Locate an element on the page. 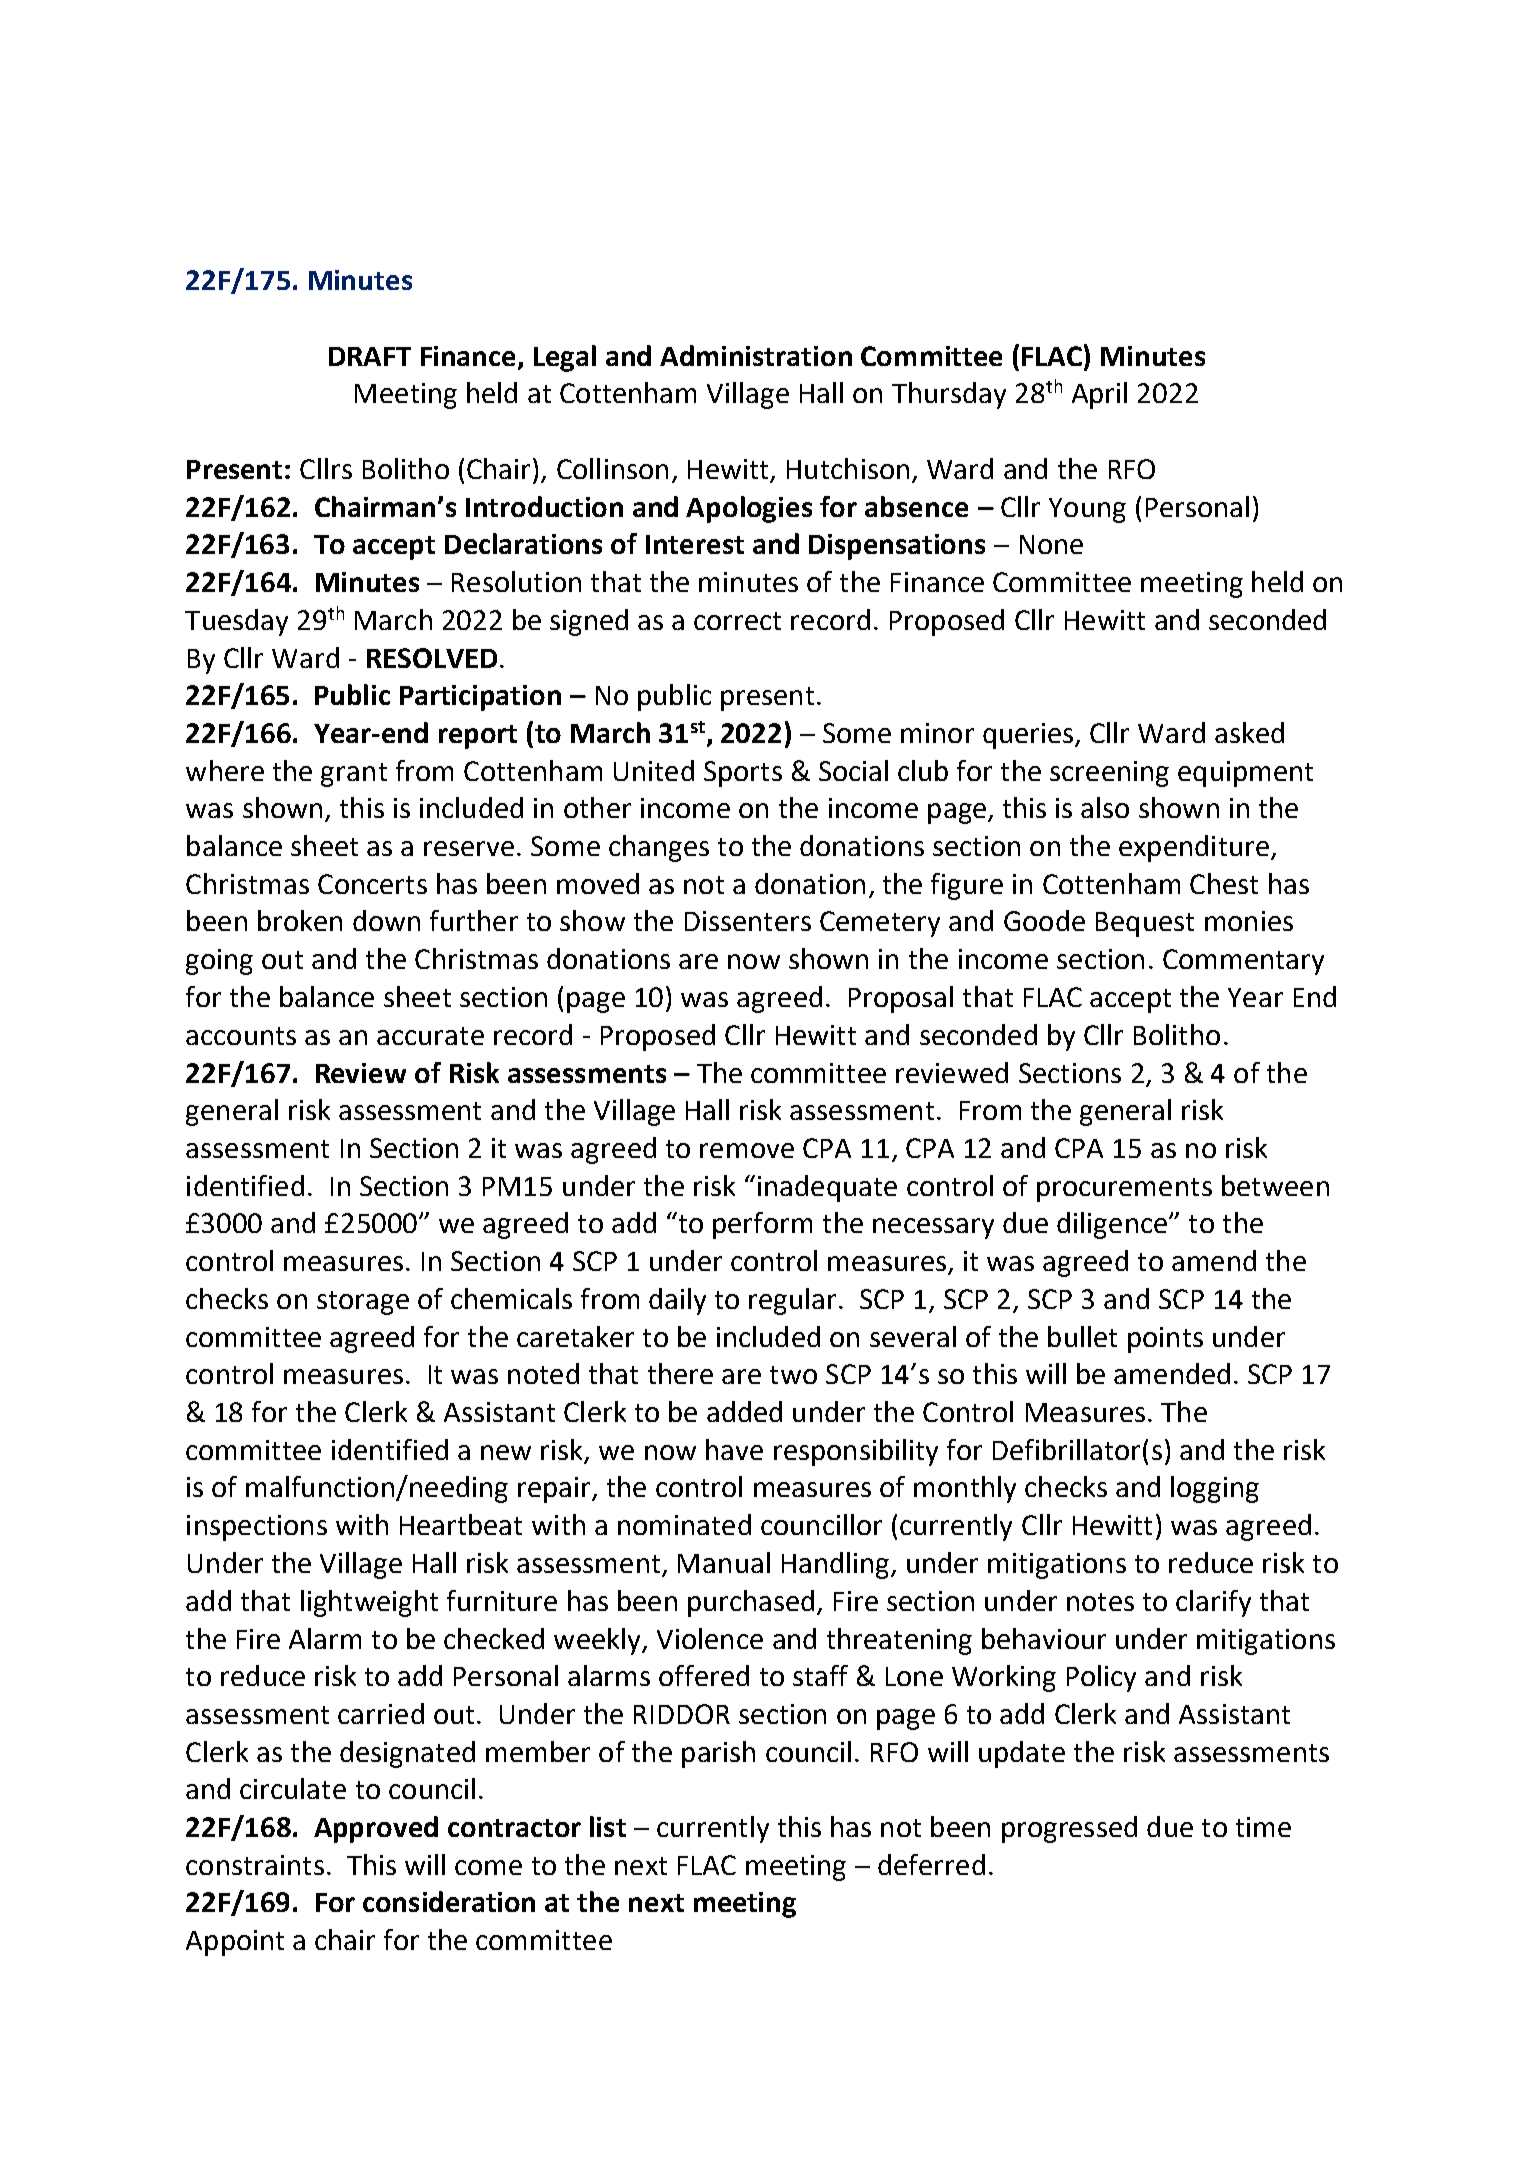  screening is located at coordinates (1109, 774).
